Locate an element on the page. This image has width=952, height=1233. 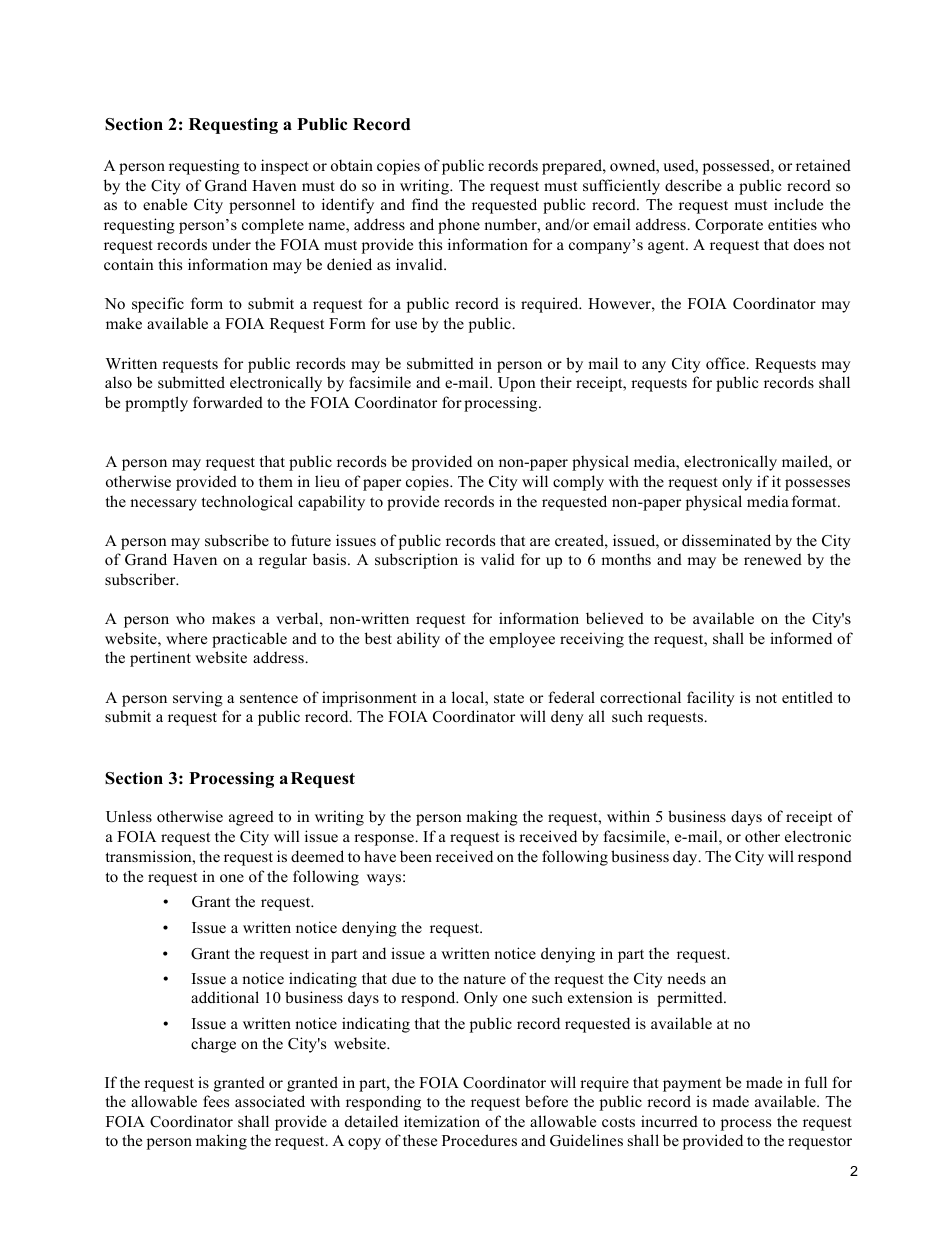
agreed is located at coordinates (251, 818).
